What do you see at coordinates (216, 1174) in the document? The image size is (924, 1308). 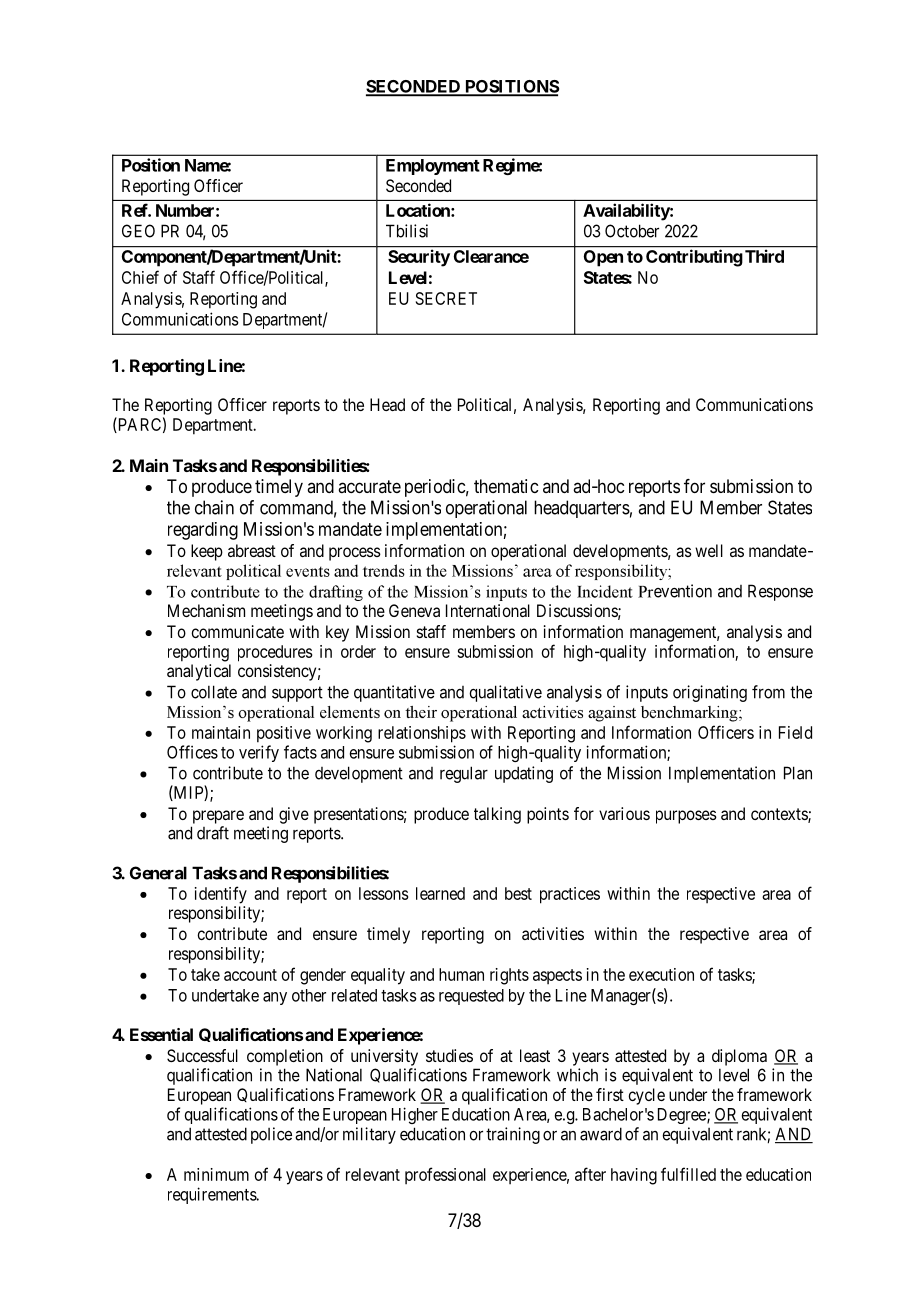 I see `minimum` at bounding box center [216, 1174].
